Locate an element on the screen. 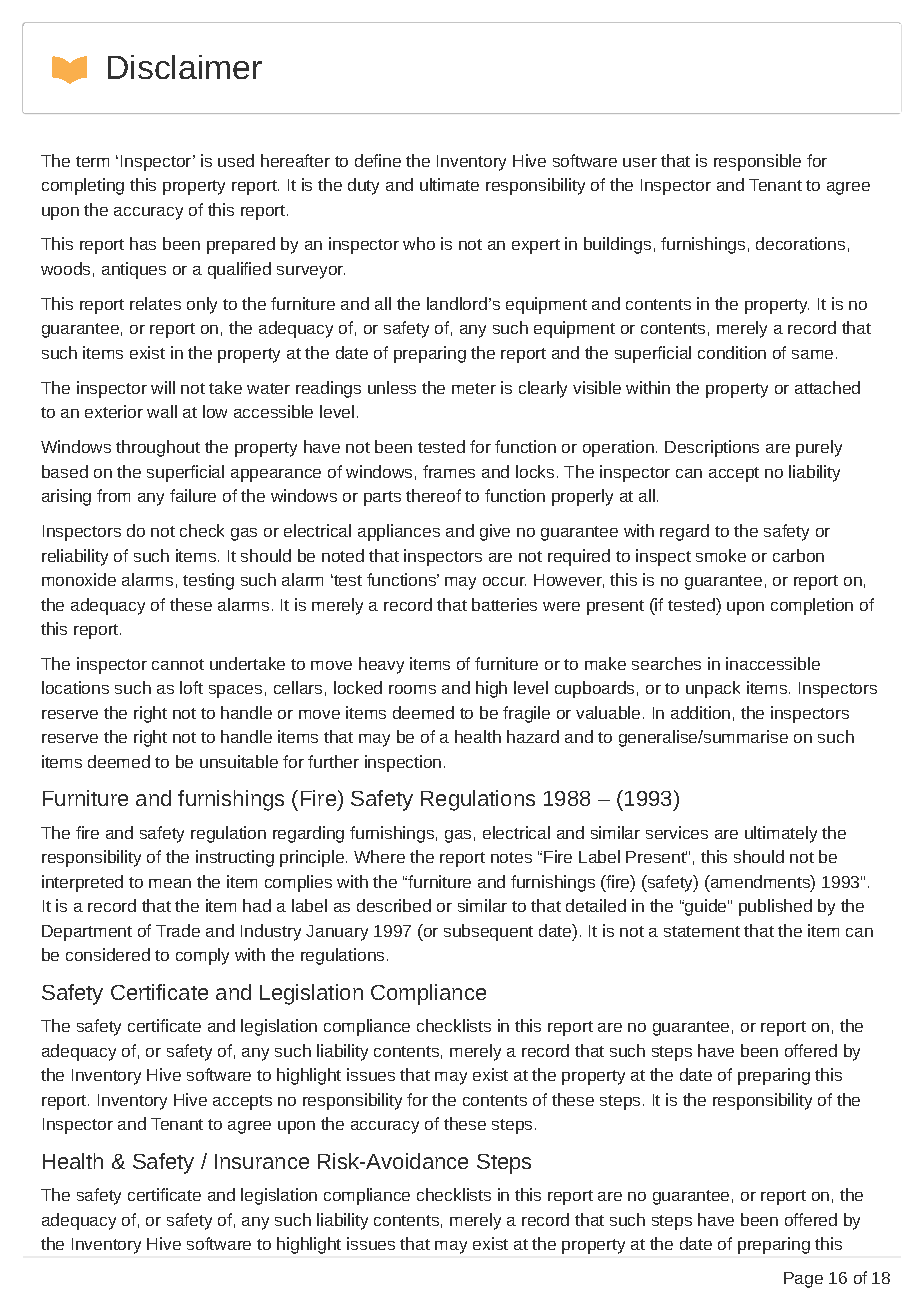 The image size is (924, 1308). meter is located at coordinates (474, 388).
